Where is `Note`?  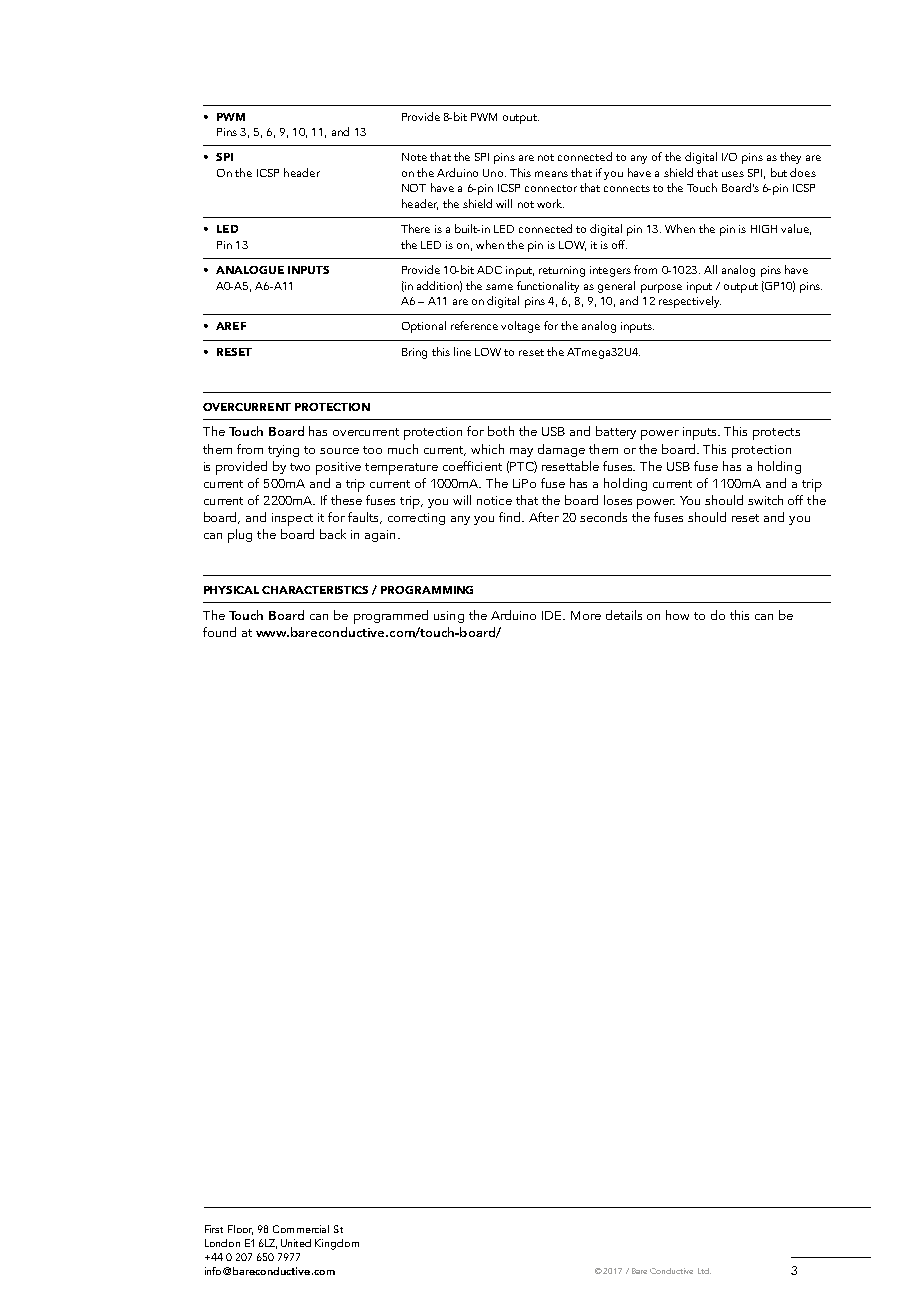 Note is located at coordinates (414, 157).
